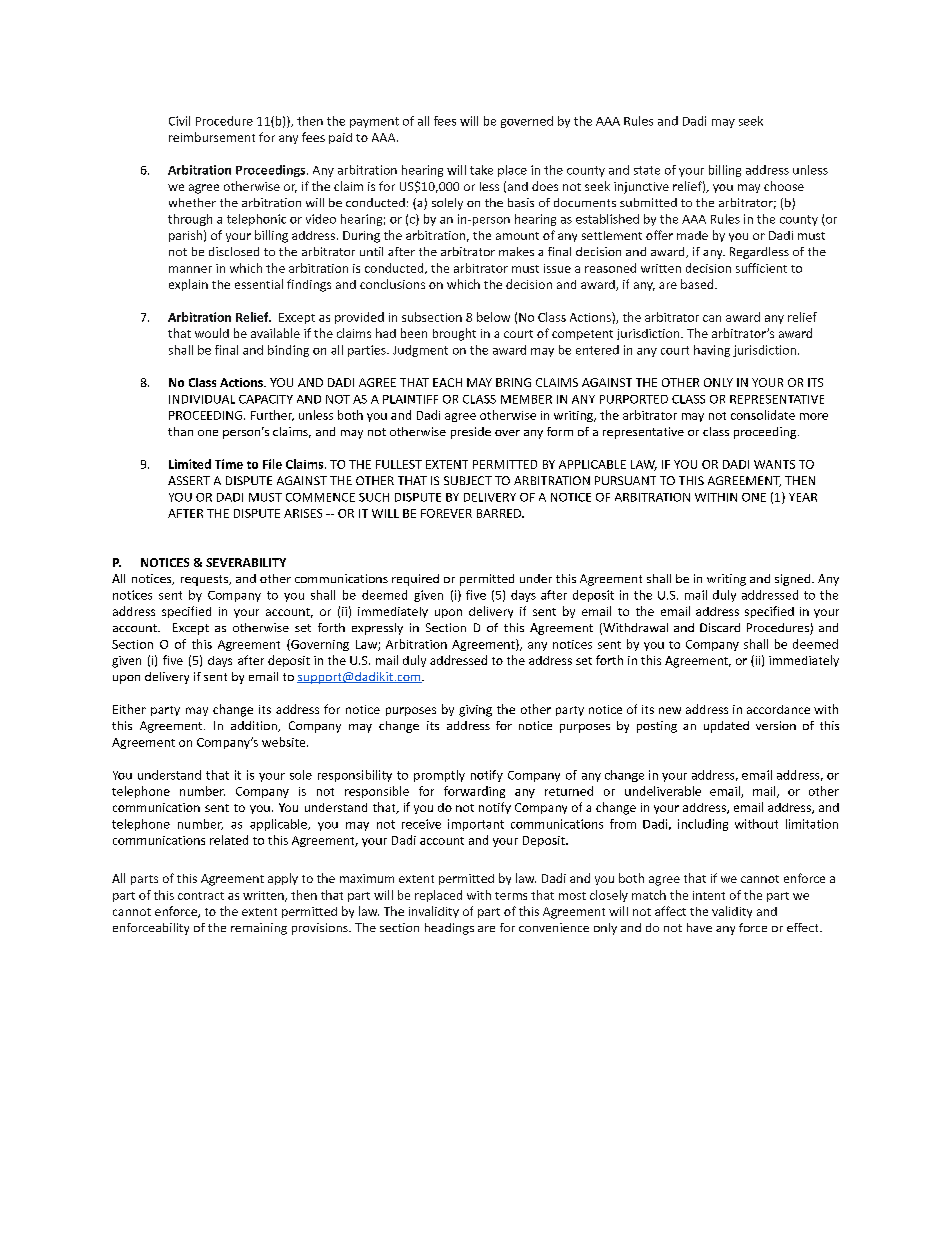 The width and height of the page is (952, 1233). I want to click on SEVERABILITY, so click(246, 562).
